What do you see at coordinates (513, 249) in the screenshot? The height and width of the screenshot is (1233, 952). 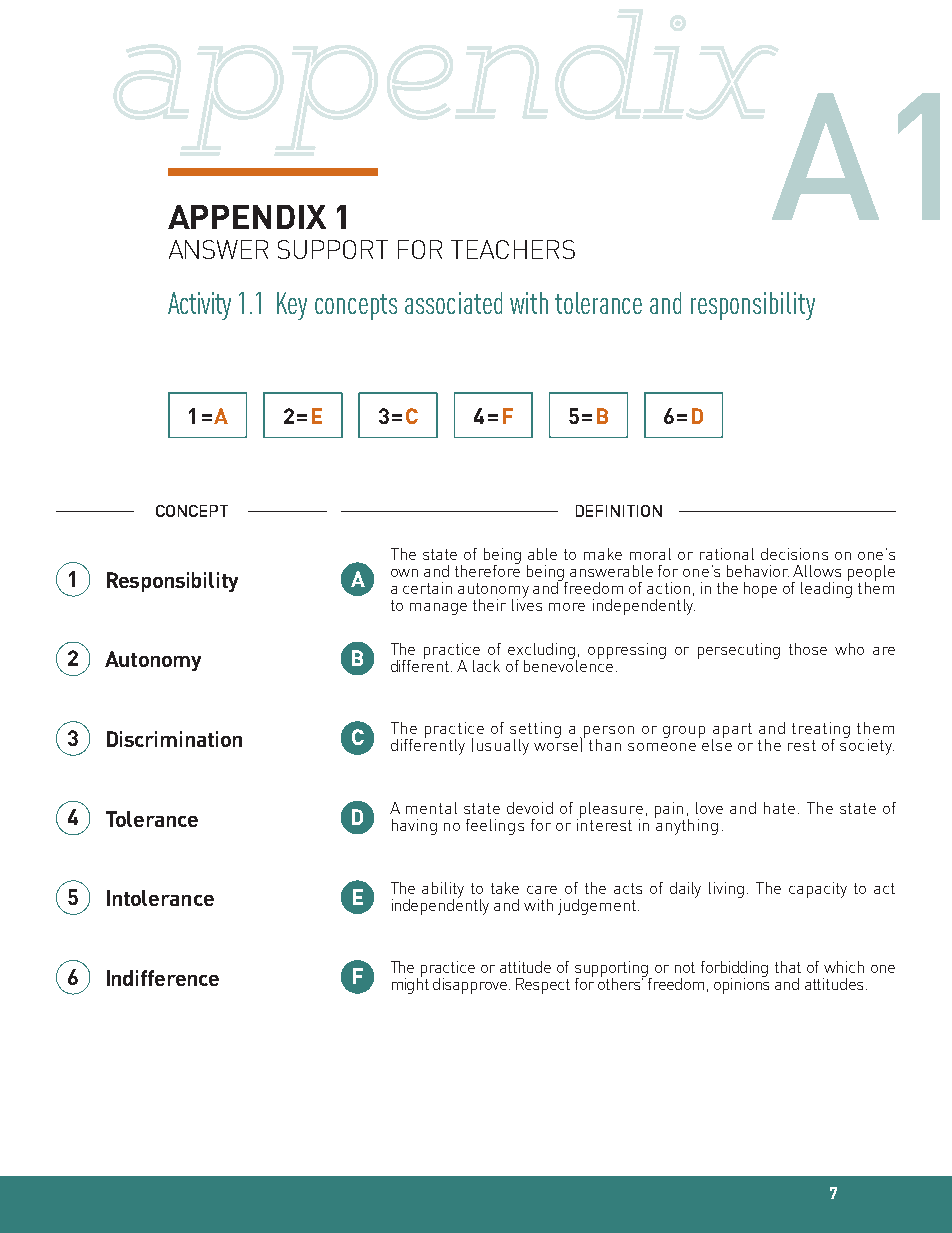 I see `TEACHERS` at bounding box center [513, 249].
